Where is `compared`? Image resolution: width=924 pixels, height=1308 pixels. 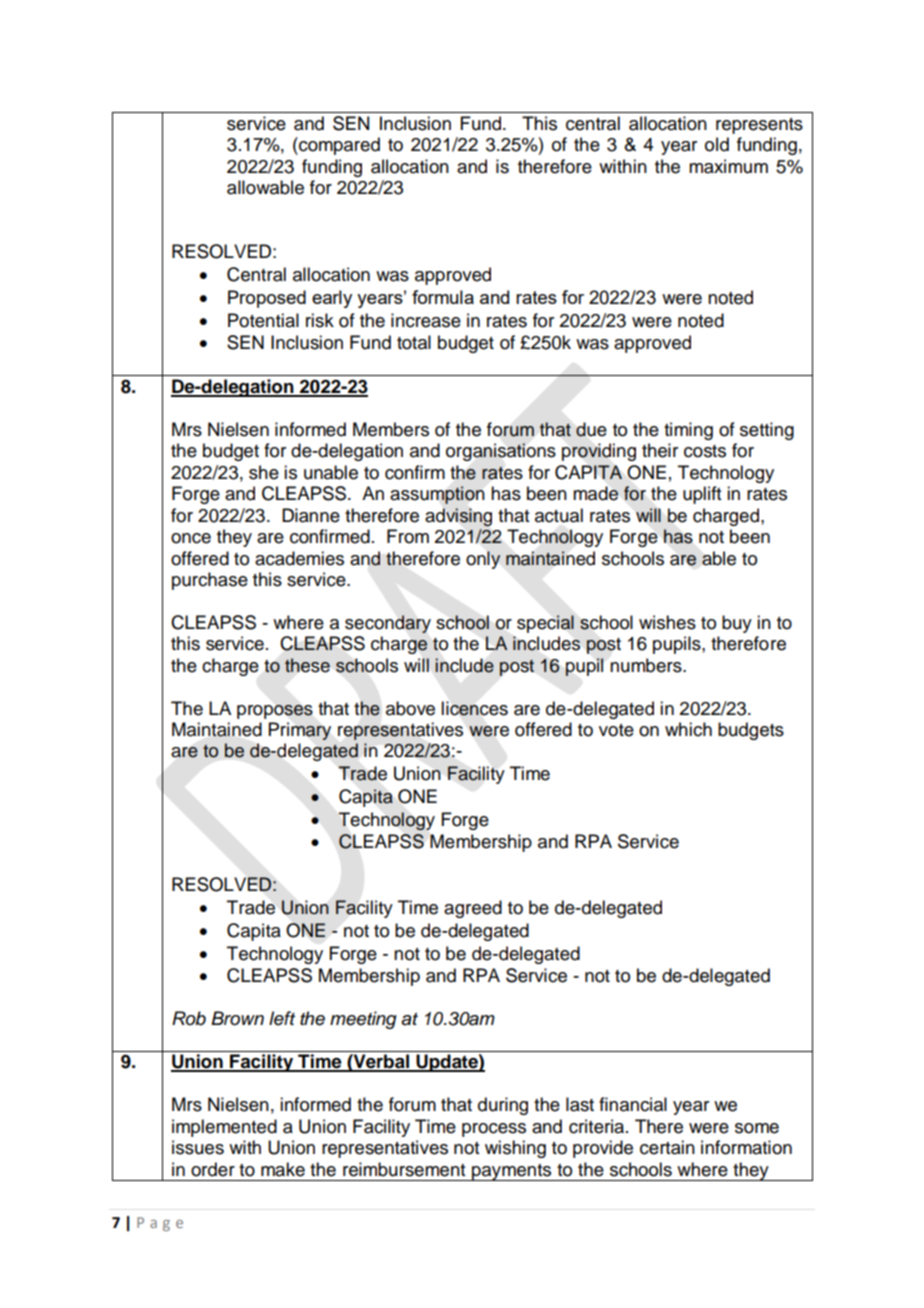 compared is located at coordinates (338, 146).
